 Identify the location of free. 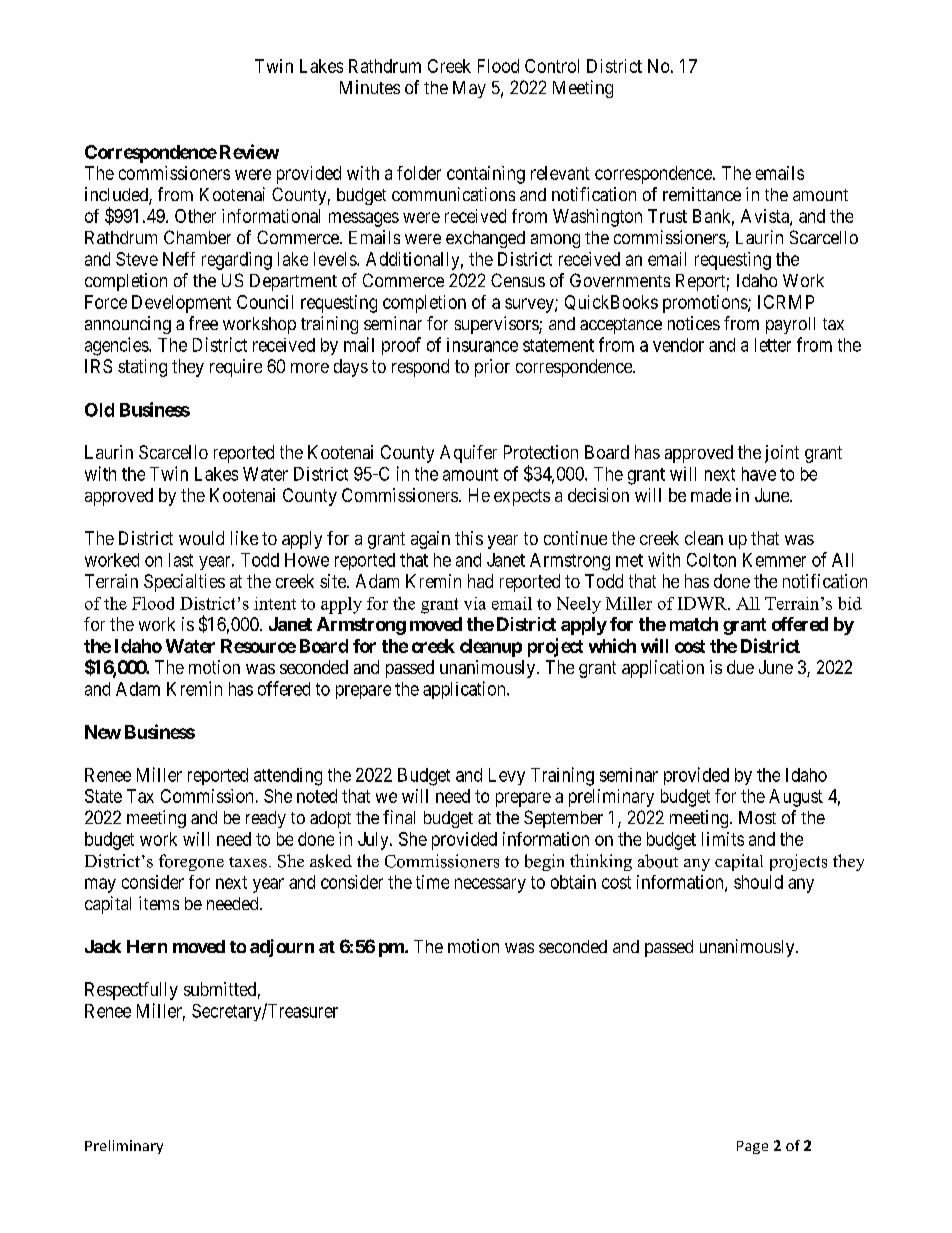
(203, 323).
